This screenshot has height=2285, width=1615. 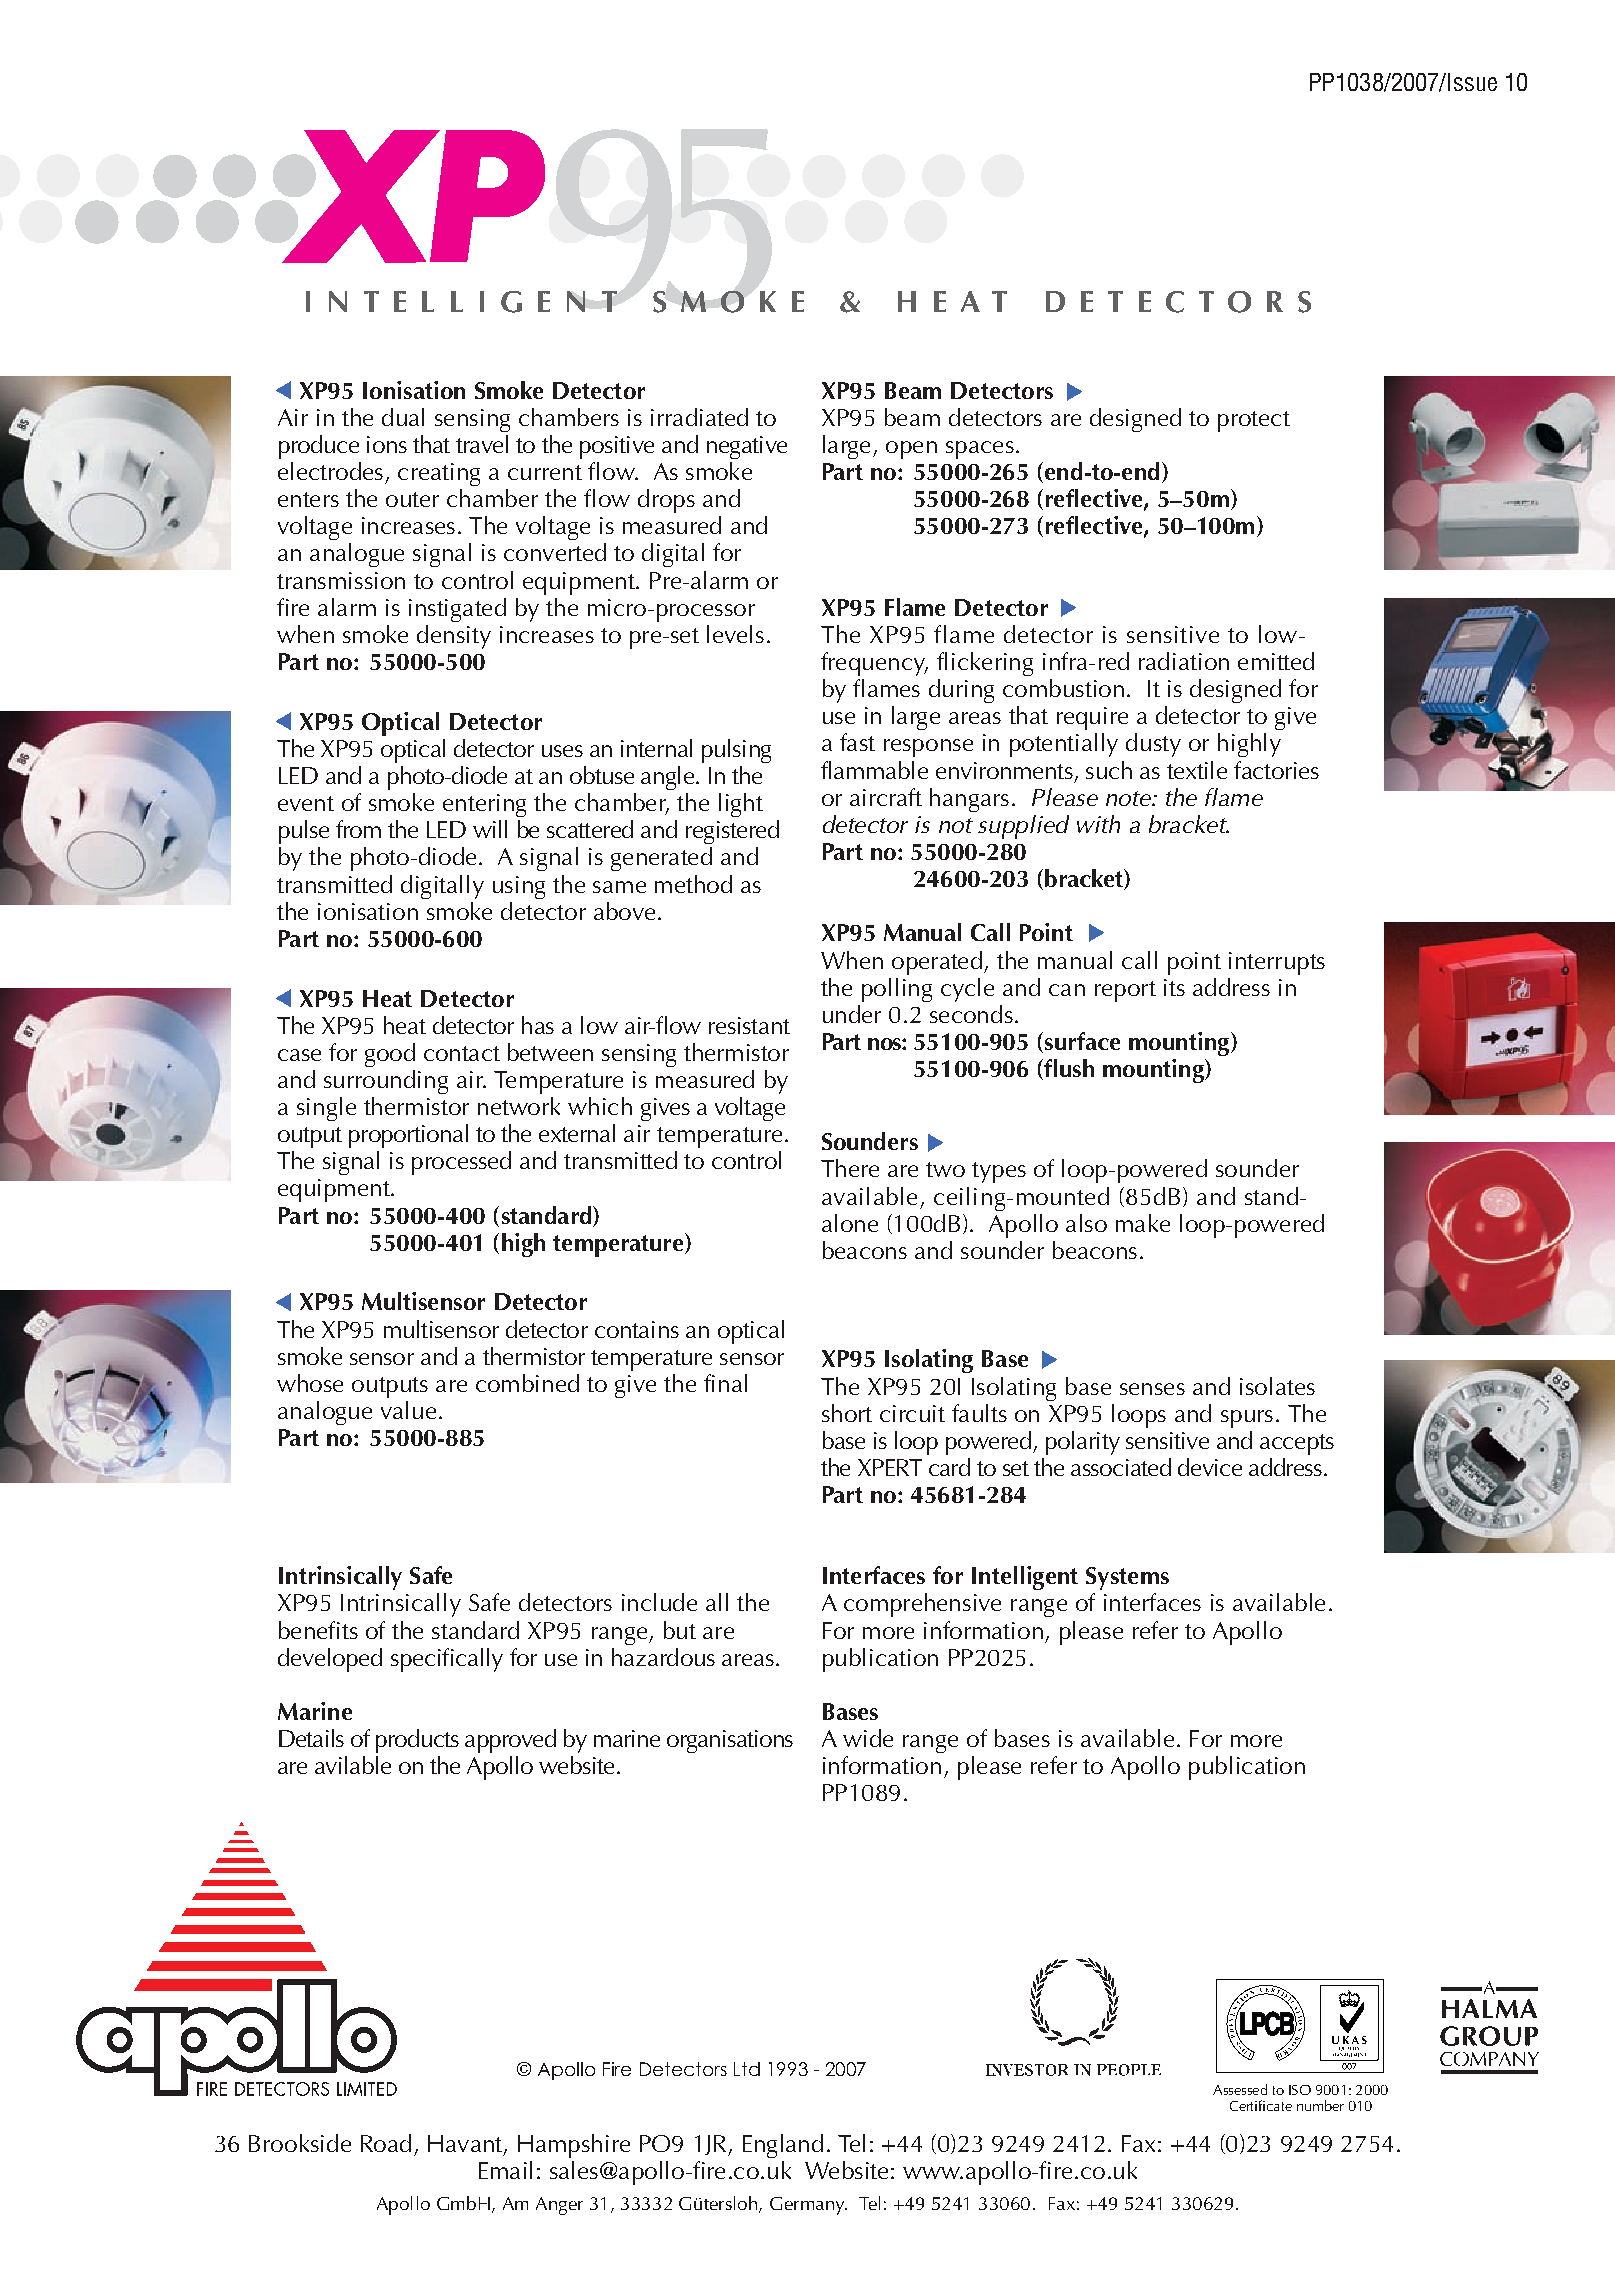 What do you see at coordinates (1254, 421) in the screenshot?
I see `protect` at bounding box center [1254, 421].
